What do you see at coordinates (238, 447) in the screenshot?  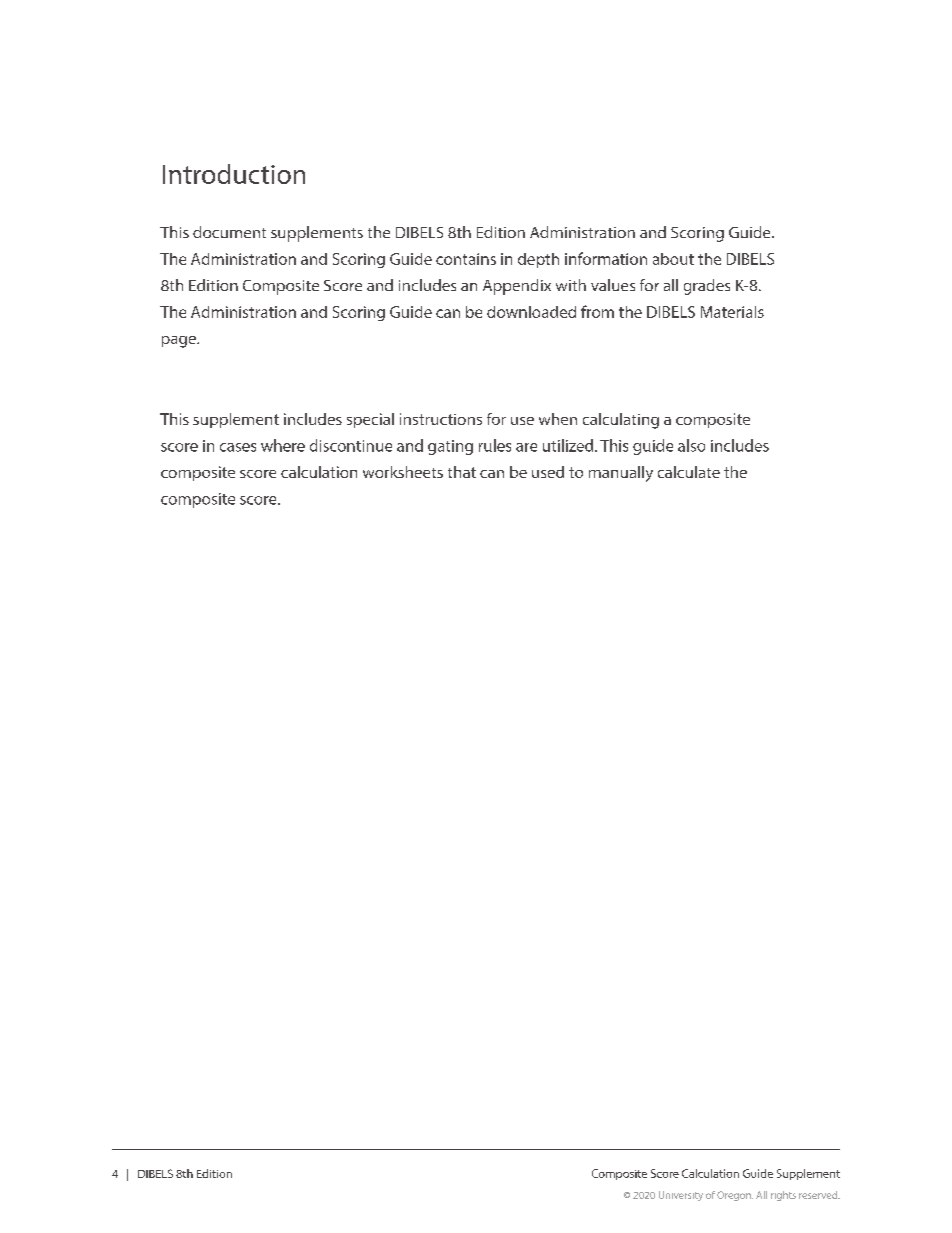 I see `cases` at bounding box center [238, 447].
